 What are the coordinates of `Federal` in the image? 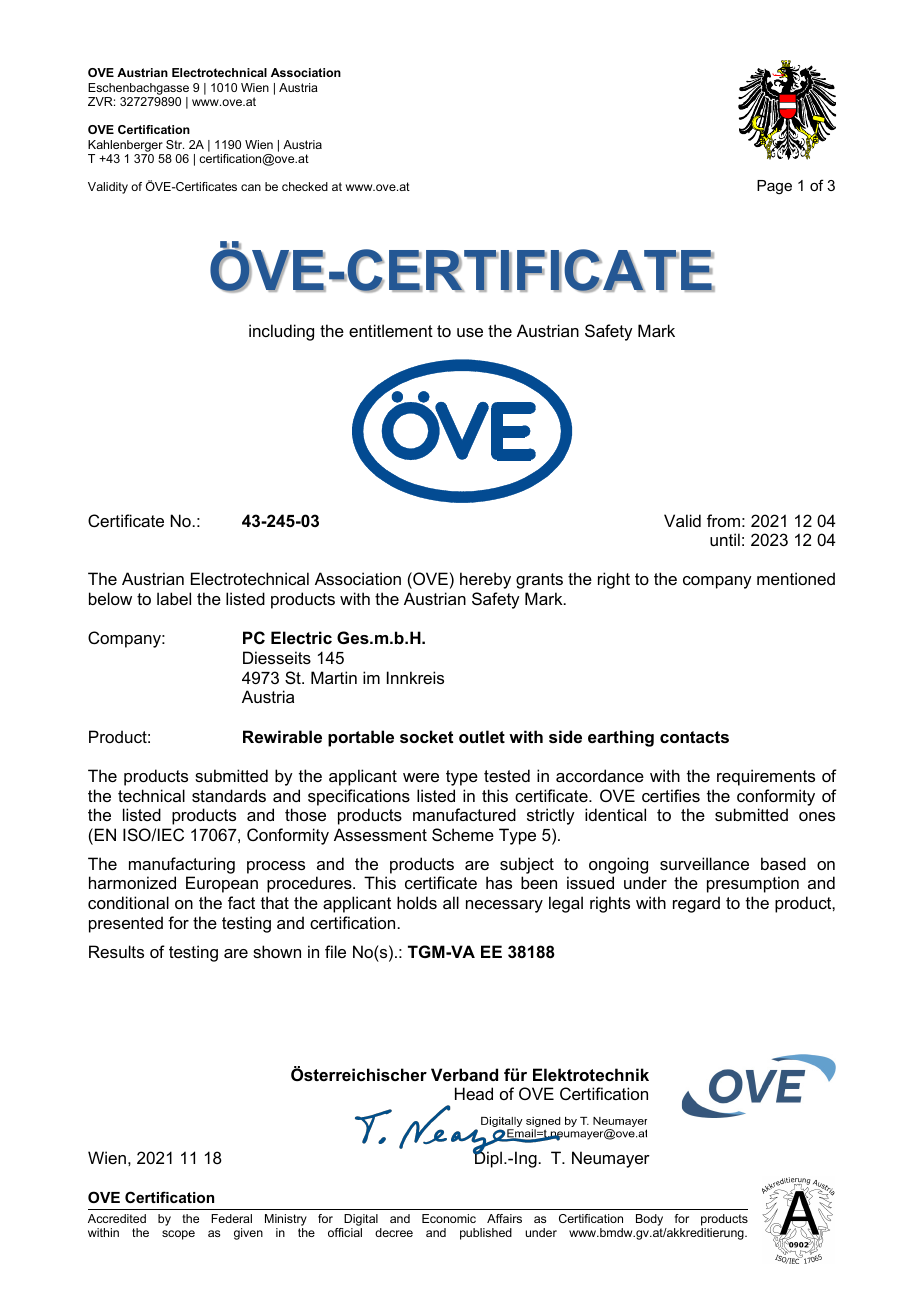 It's located at (231, 1218).
